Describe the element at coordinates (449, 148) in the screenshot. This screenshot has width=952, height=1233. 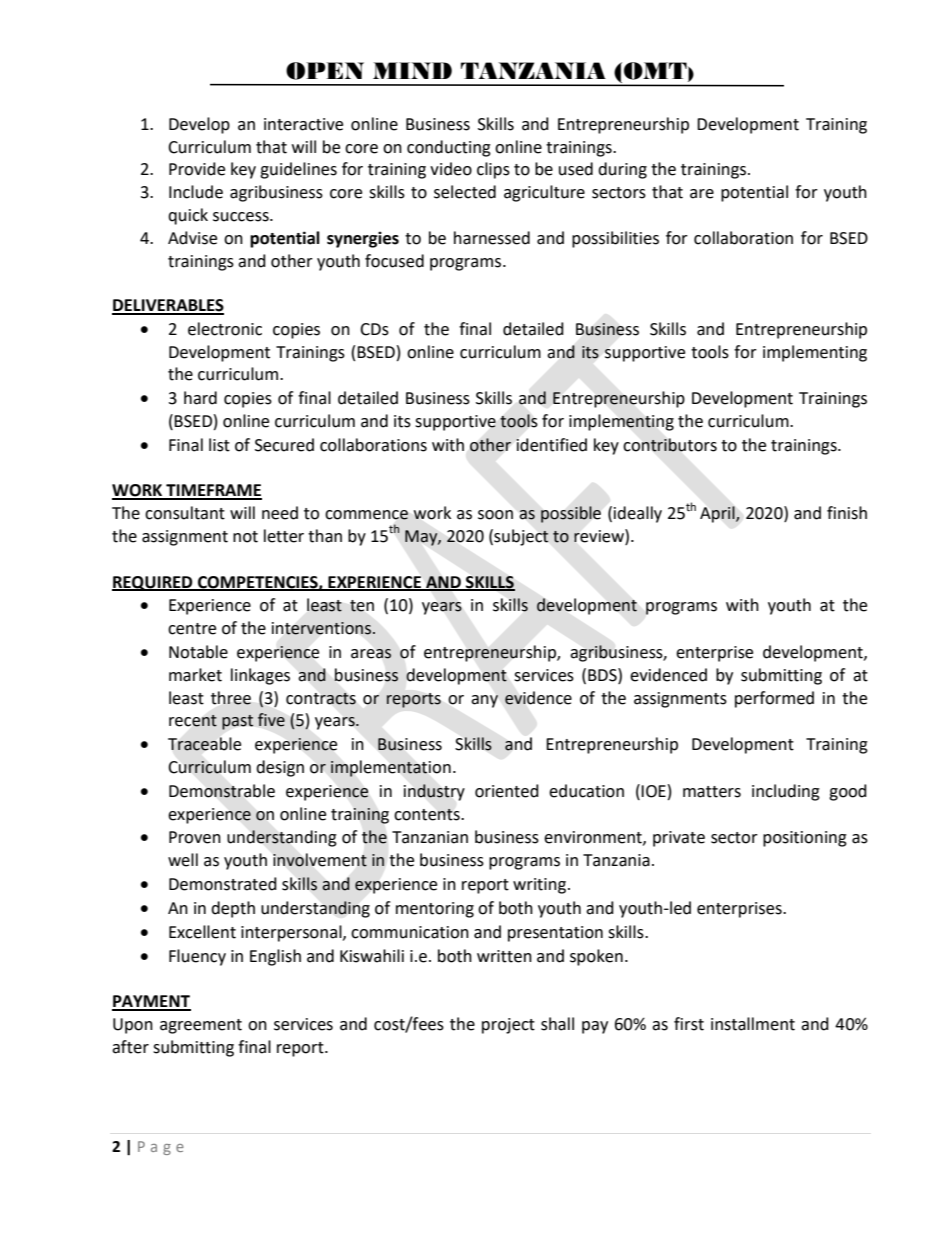
I see `conducting` at that location.
